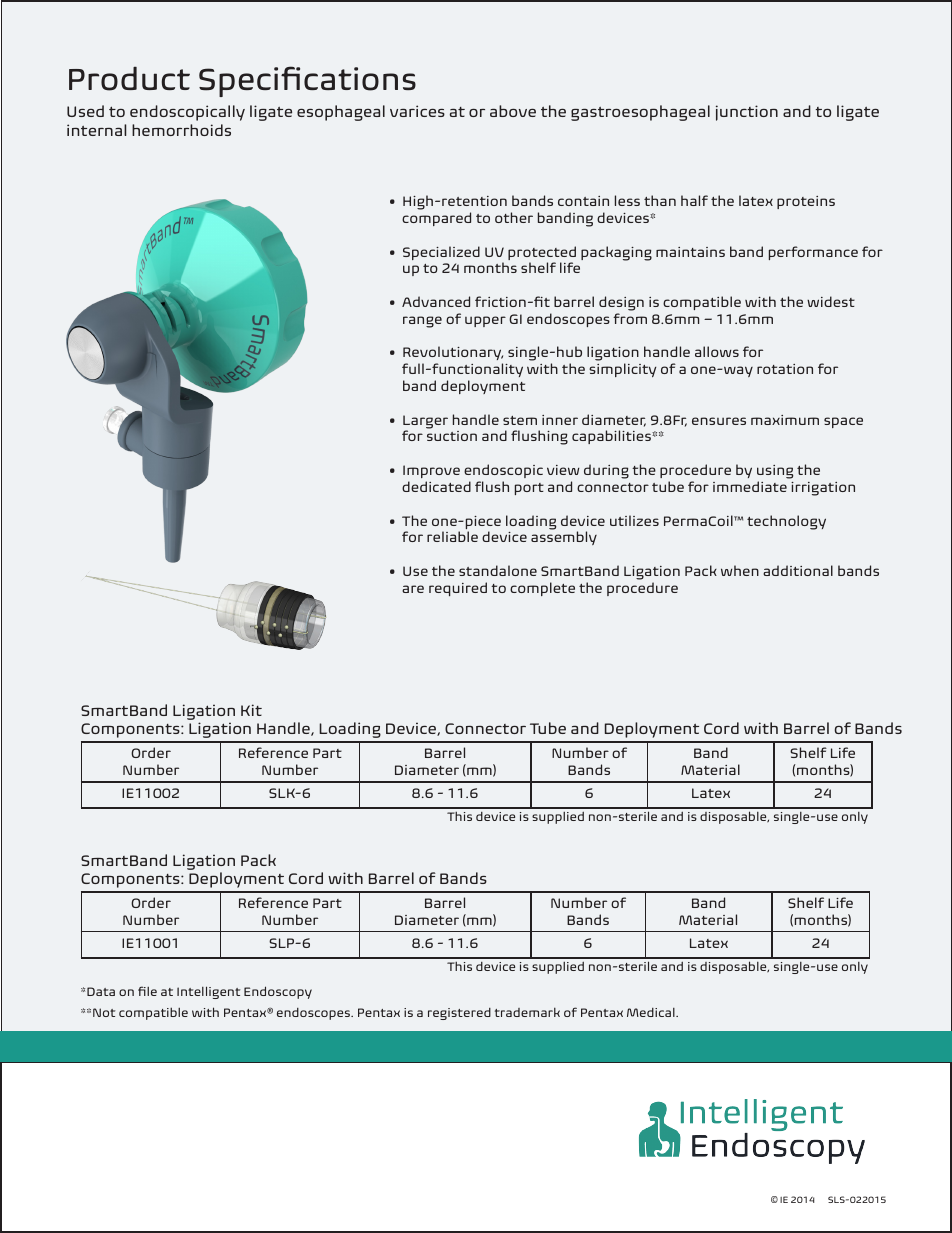 The height and width of the screenshot is (1233, 952). What do you see at coordinates (652, 1012) in the screenshot?
I see `Medical` at bounding box center [652, 1012].
